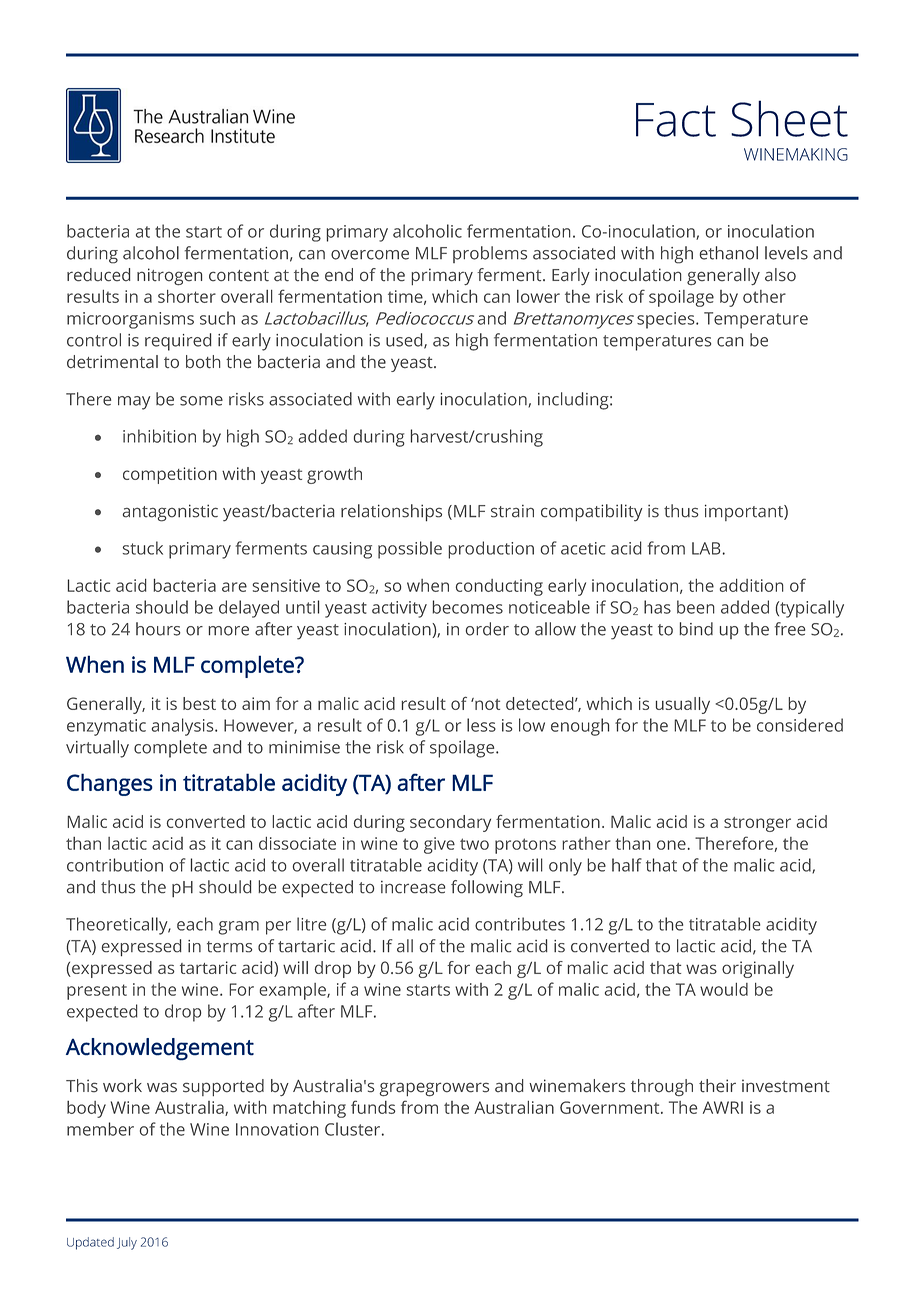 This image has height=1308, width=924. I want to click on one, so click(671, 845).
